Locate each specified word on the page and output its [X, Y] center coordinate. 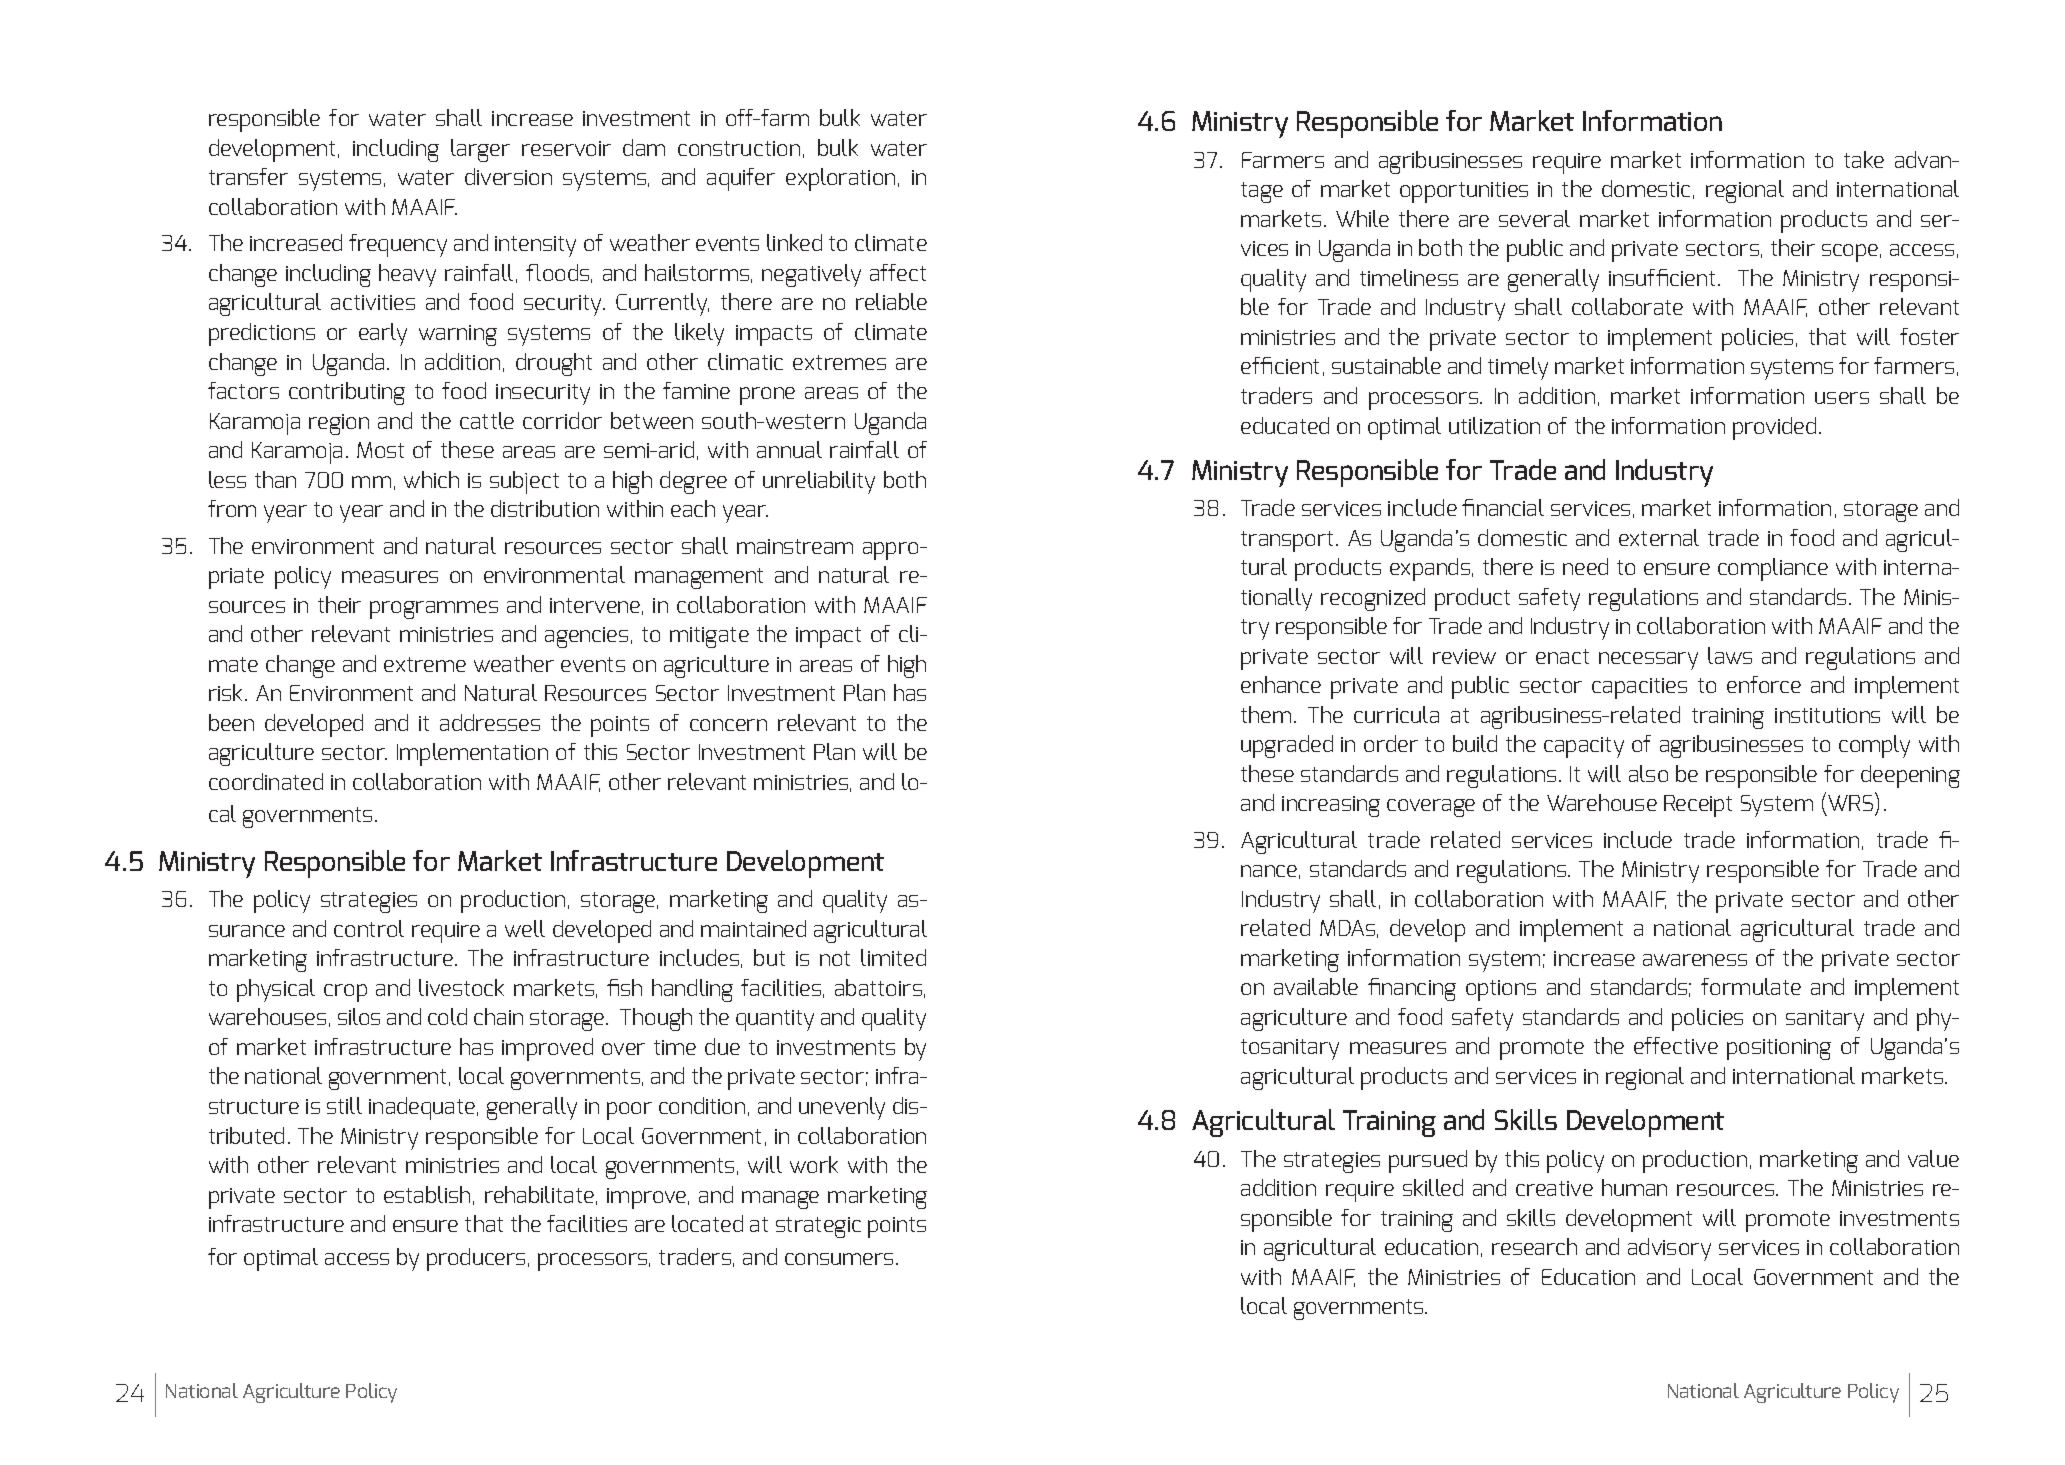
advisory [1669, 1249]
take [1864, 159]
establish [427, 1194]
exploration [840, 179]
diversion [508, 176]
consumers [839, 1259]
